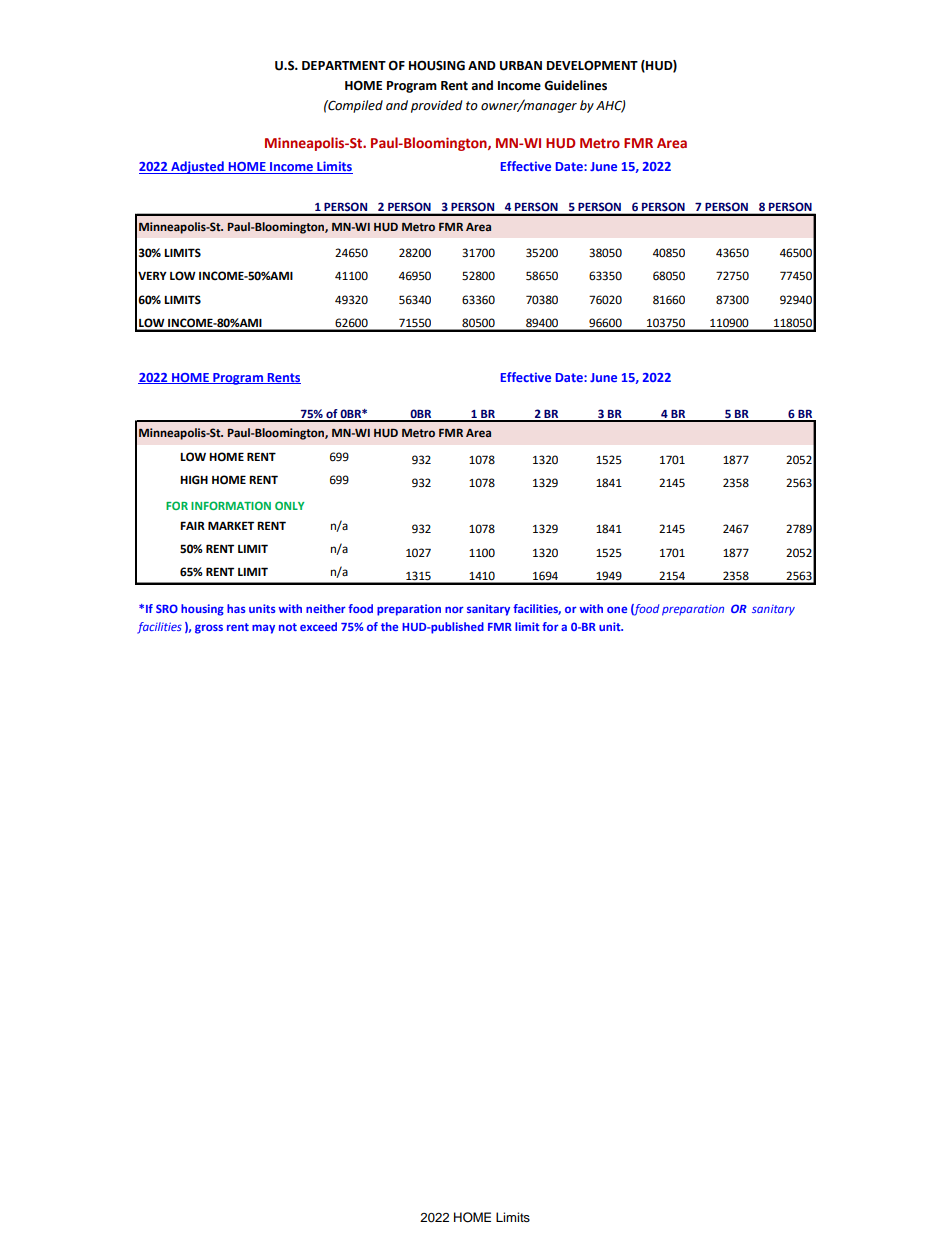  What do you see at coordinates (197, 167) in the image?
I see `Adjusted` at bounding box center [197, 167].
